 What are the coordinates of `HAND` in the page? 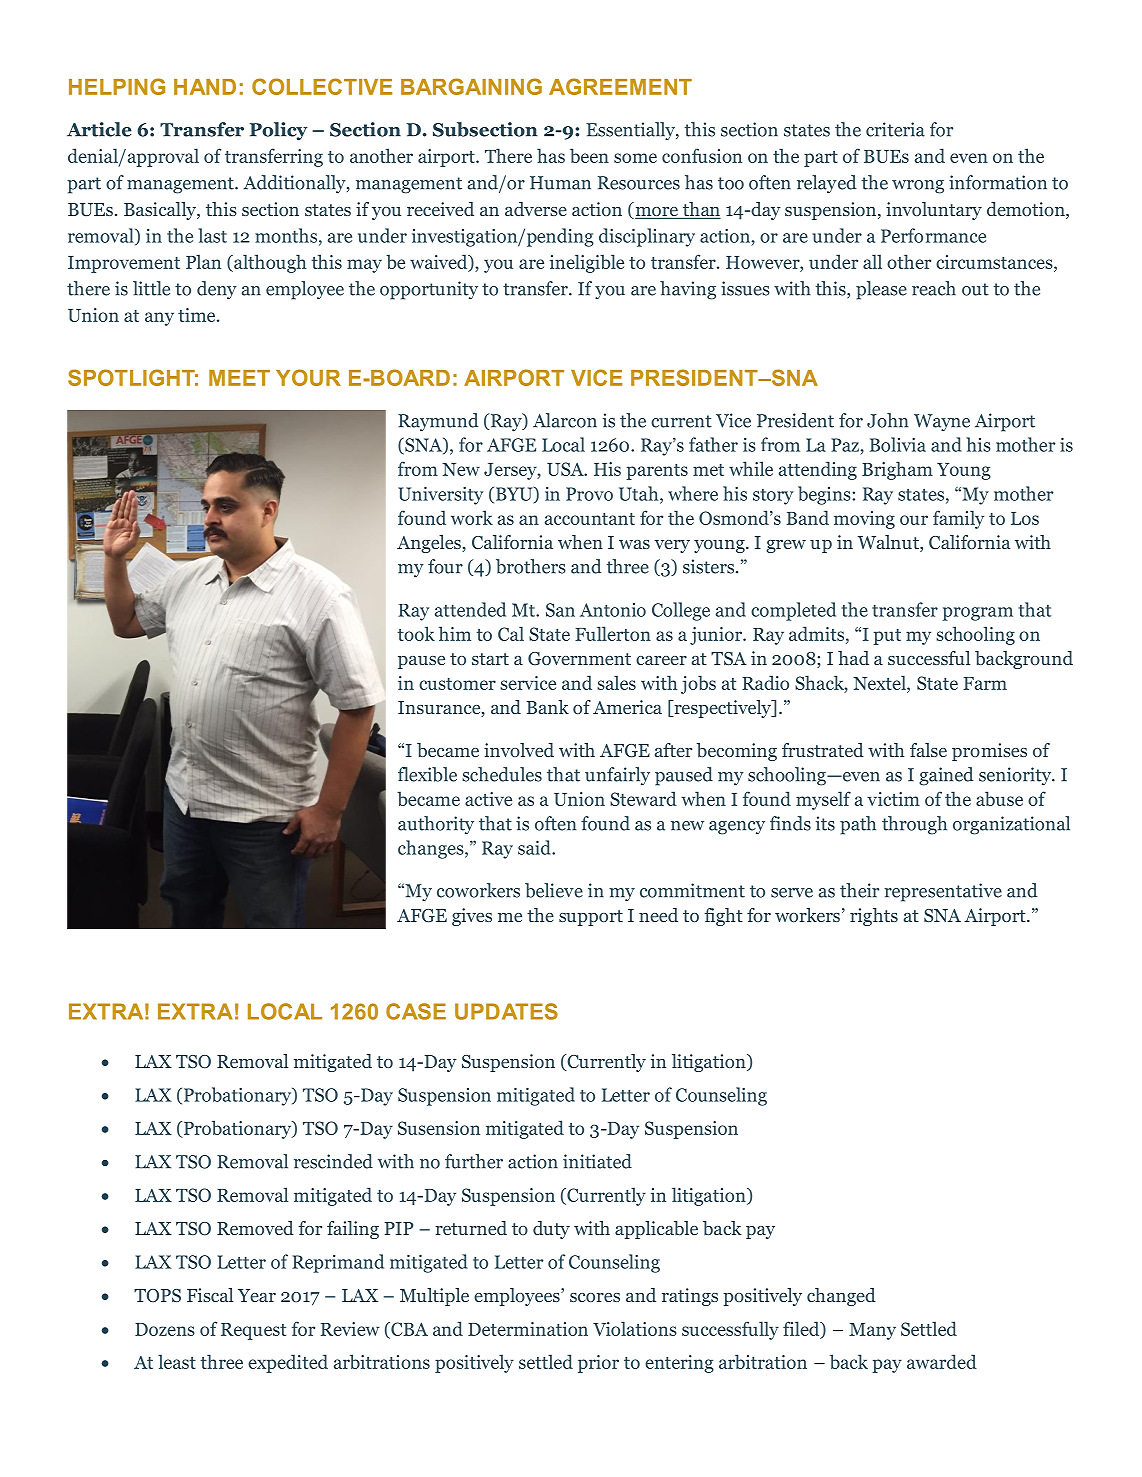 It's located at (205, 87).
